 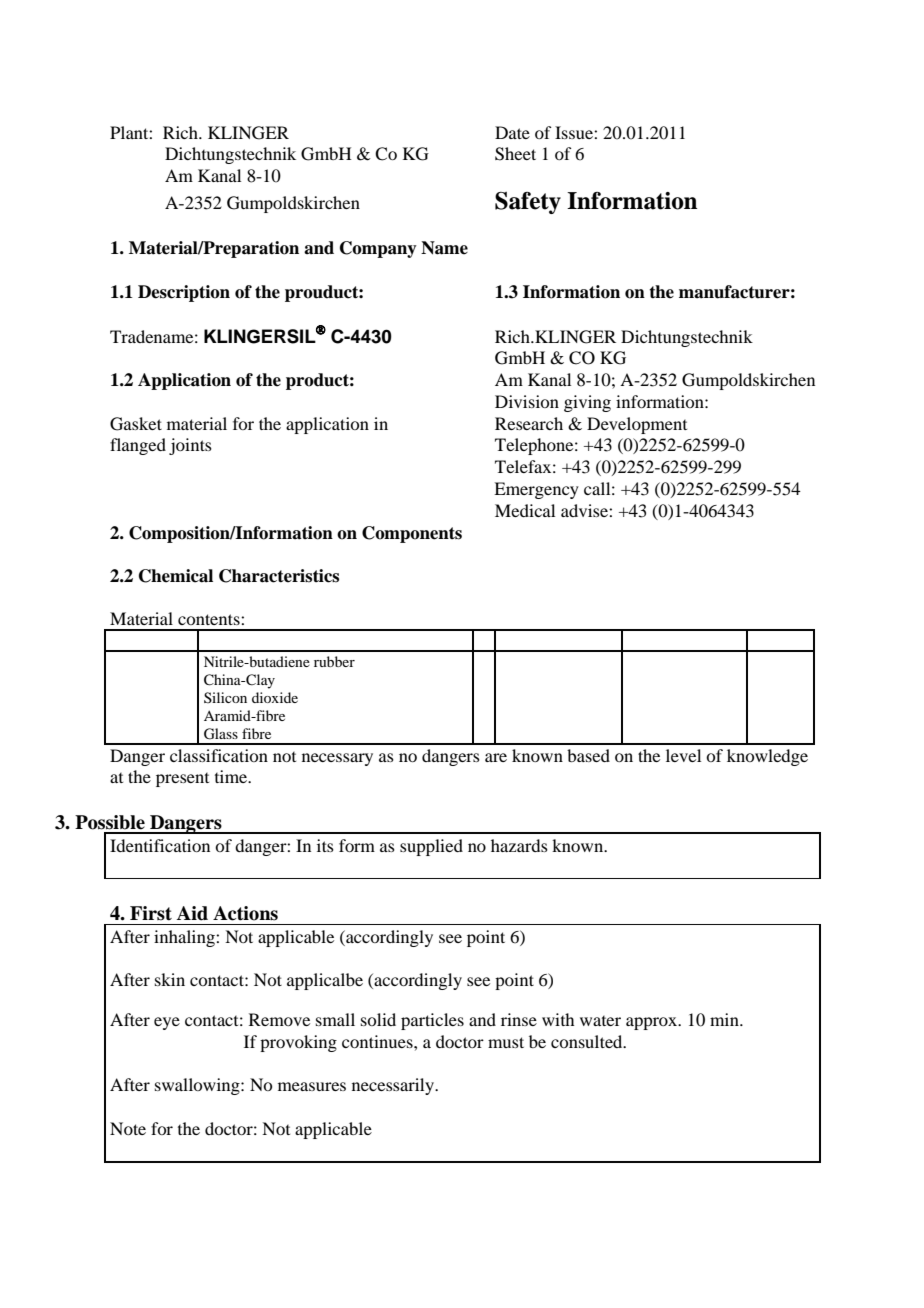 I want to click on Sheet, so click(x=515, y=154).
